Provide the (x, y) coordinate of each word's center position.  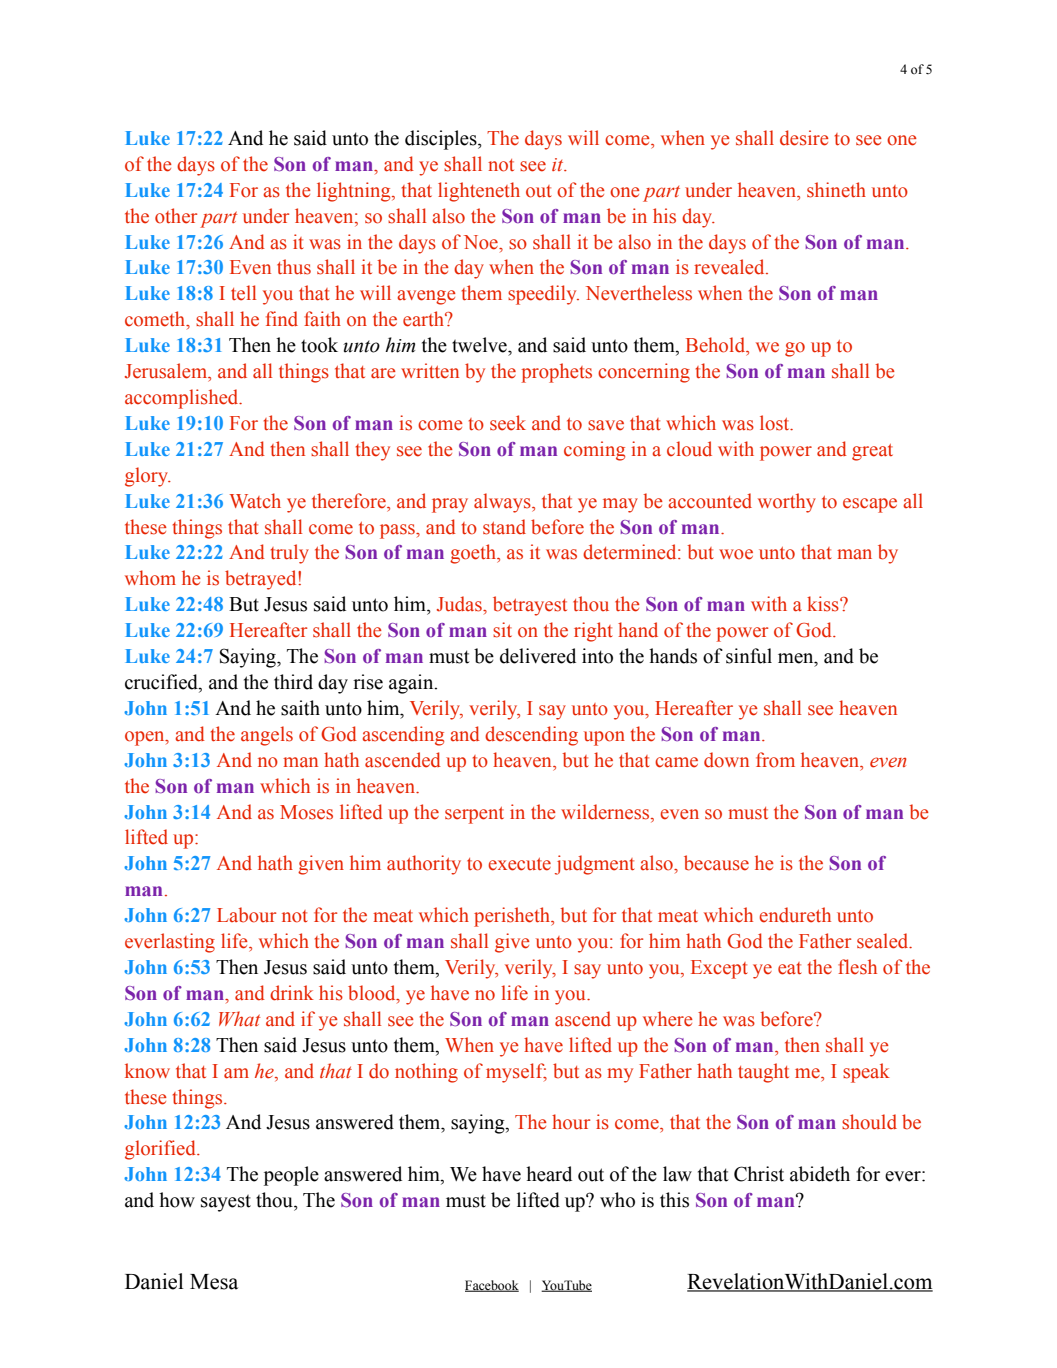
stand (504, 527)
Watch (255, 501)
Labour (246, 915)
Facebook (492, 1286)
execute (519, 864)
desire (804, 138)
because (716, 863)
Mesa (214, 1282)
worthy (787, 503)
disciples (442, 140)
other (176, 216)
